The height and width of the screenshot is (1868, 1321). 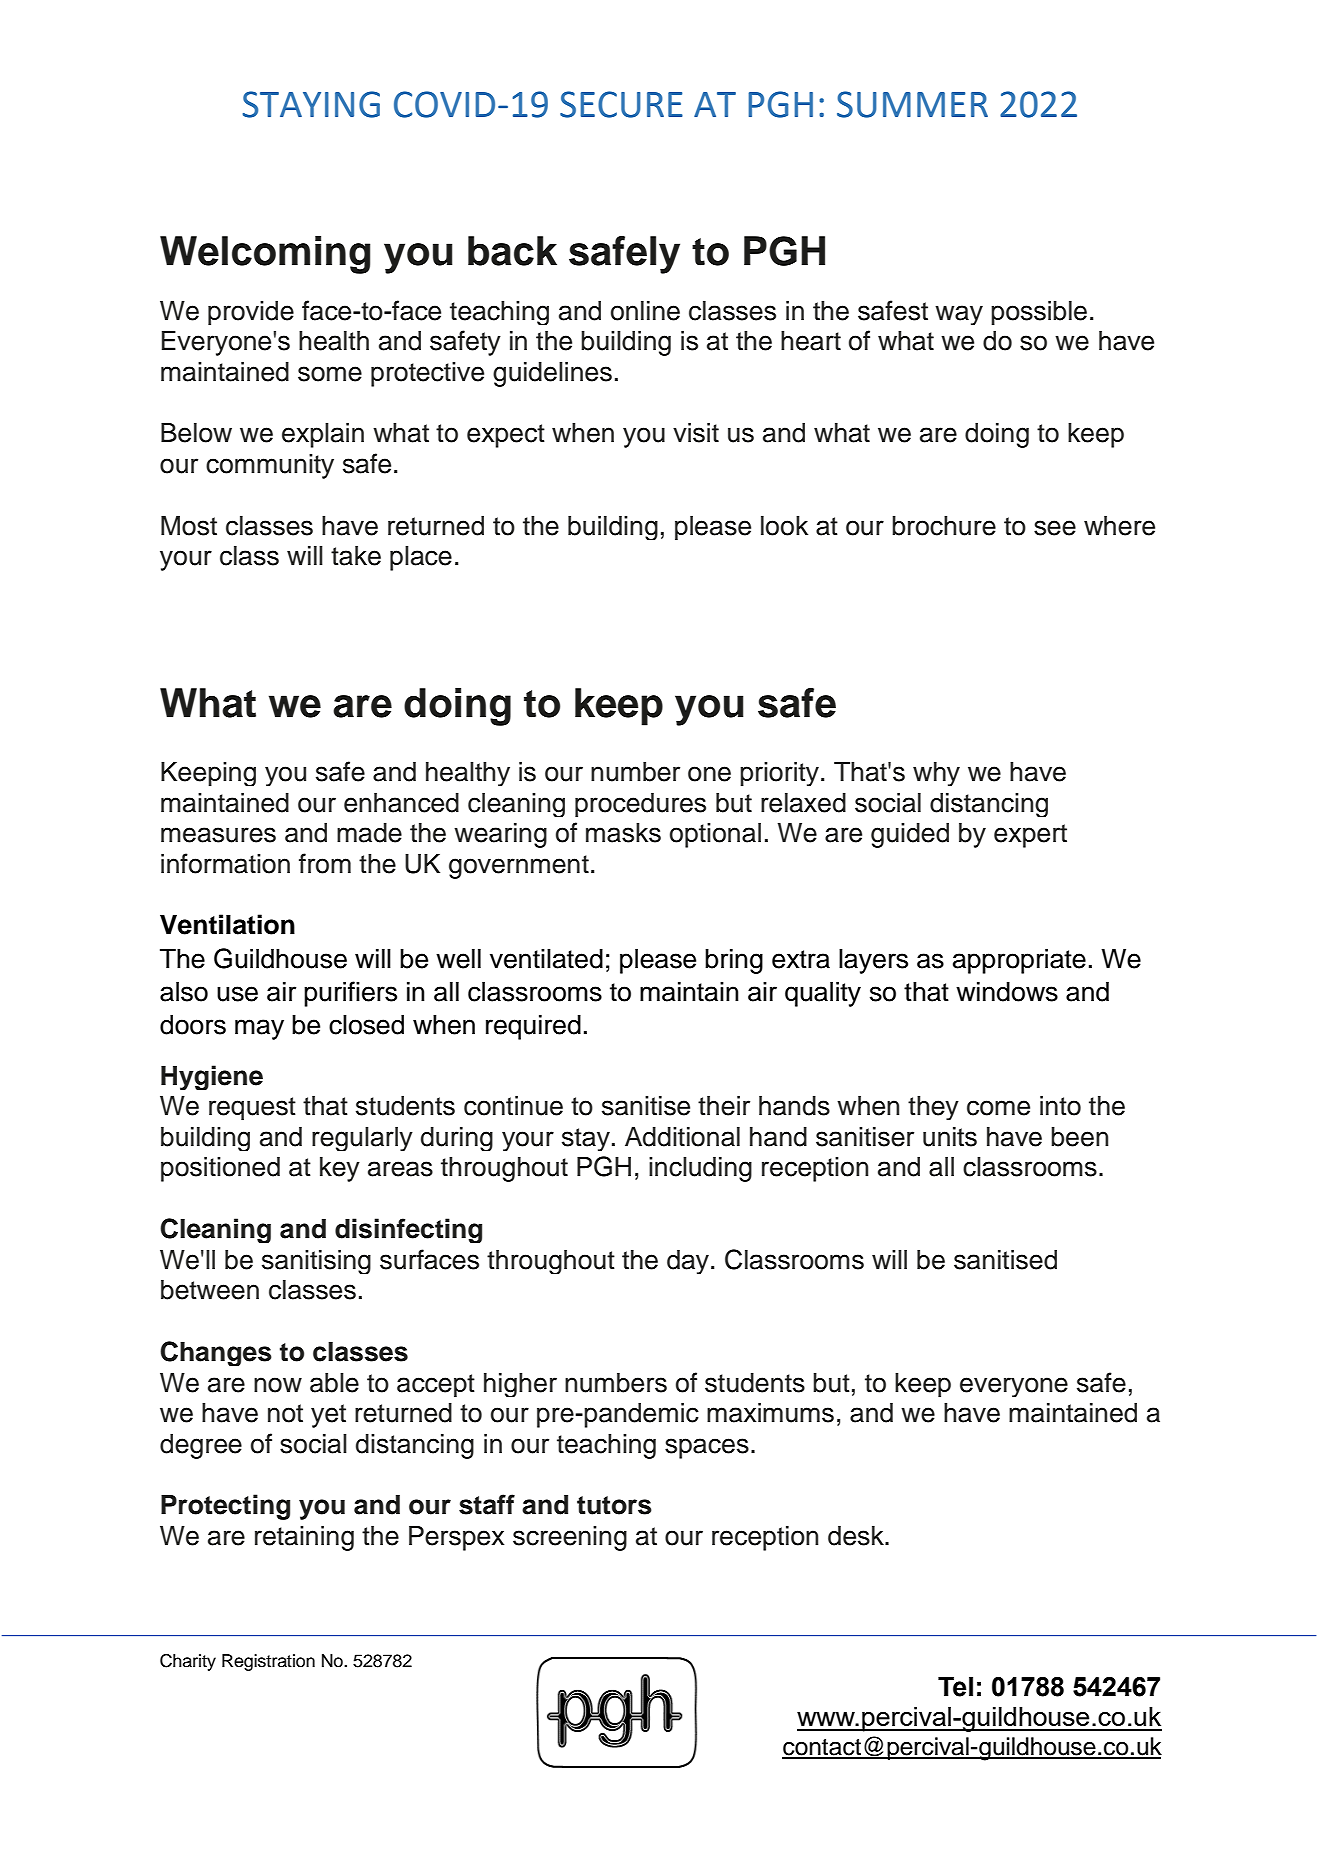 I want to click on SUMMER, so click(x=912, y=104).
